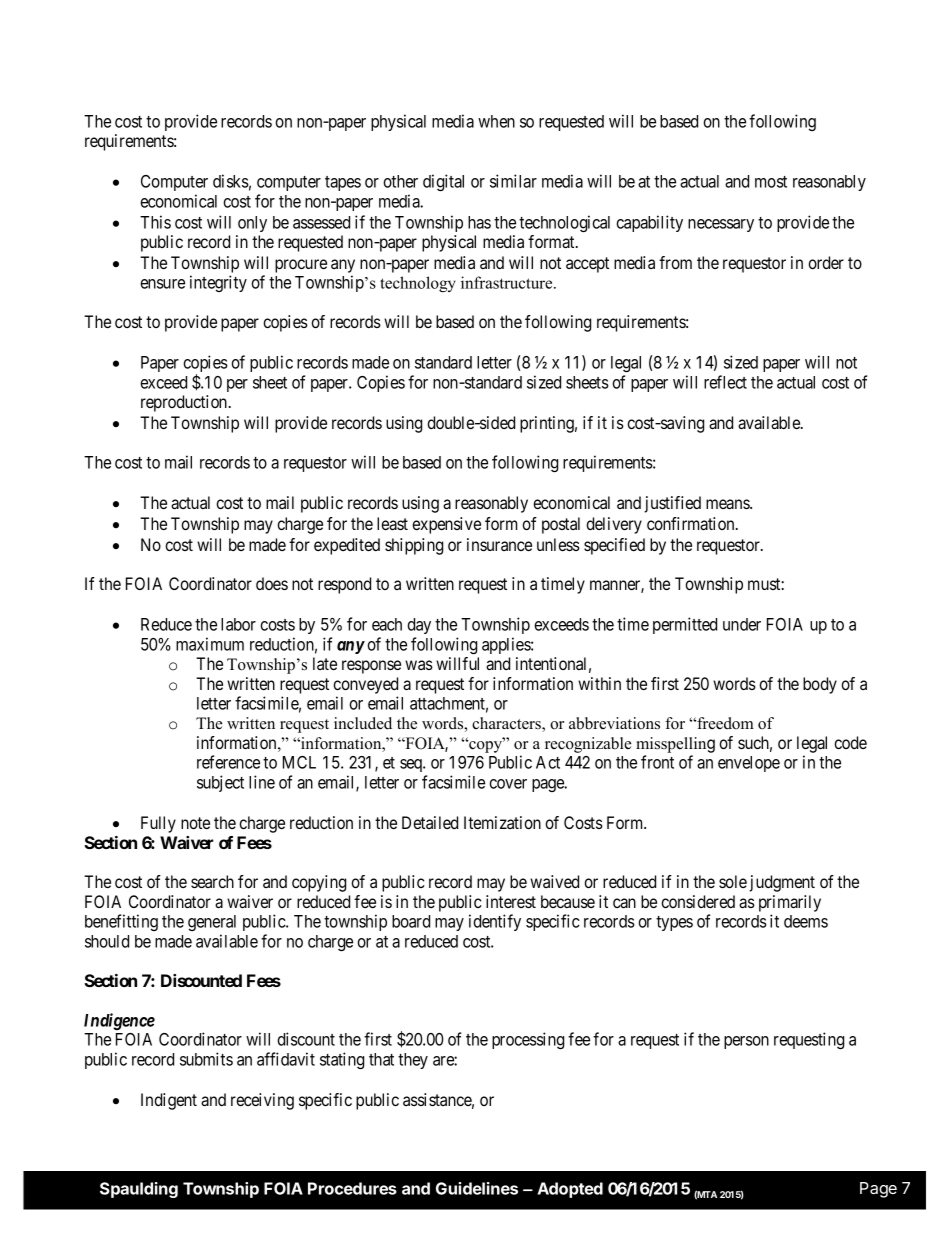 This screenshot has height=1233, width=952. I want to click on insurance, so click(499, 544).
